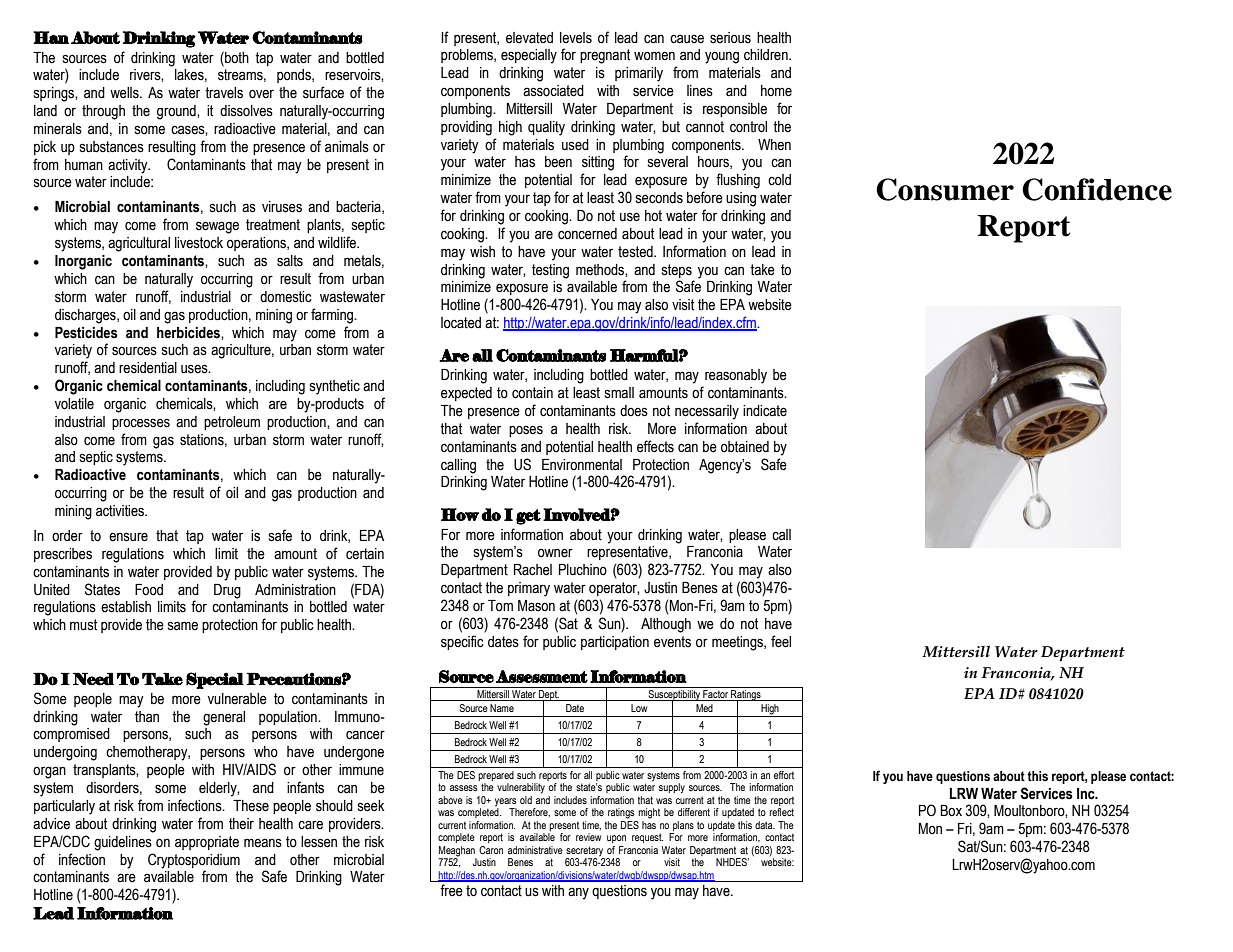 The image size is (1233, 952). What do you see at coordinates (461, 323) in the image?
I see `located` at bounding box center [461, 323].
